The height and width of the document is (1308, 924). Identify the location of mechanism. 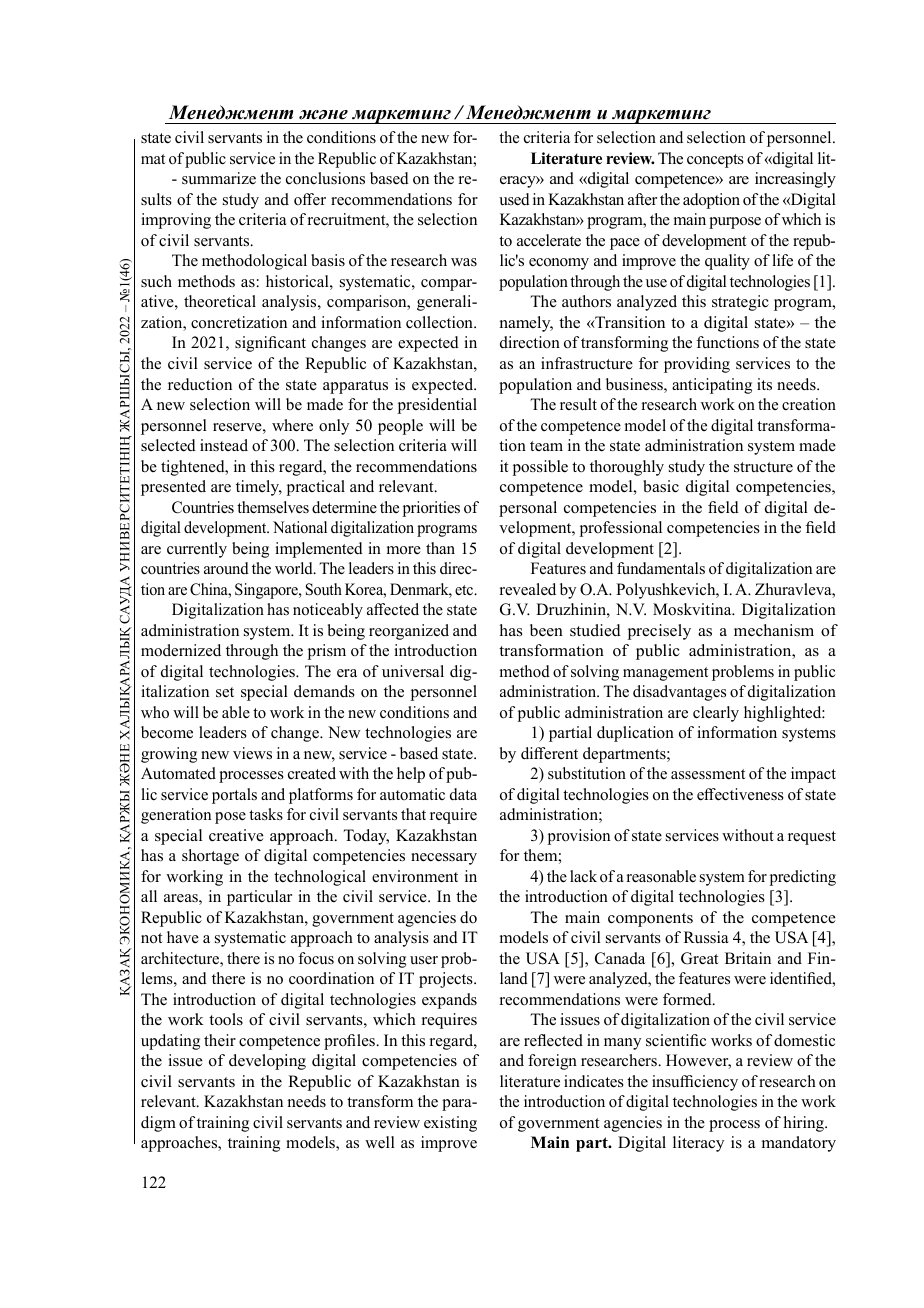
(774, 630).
